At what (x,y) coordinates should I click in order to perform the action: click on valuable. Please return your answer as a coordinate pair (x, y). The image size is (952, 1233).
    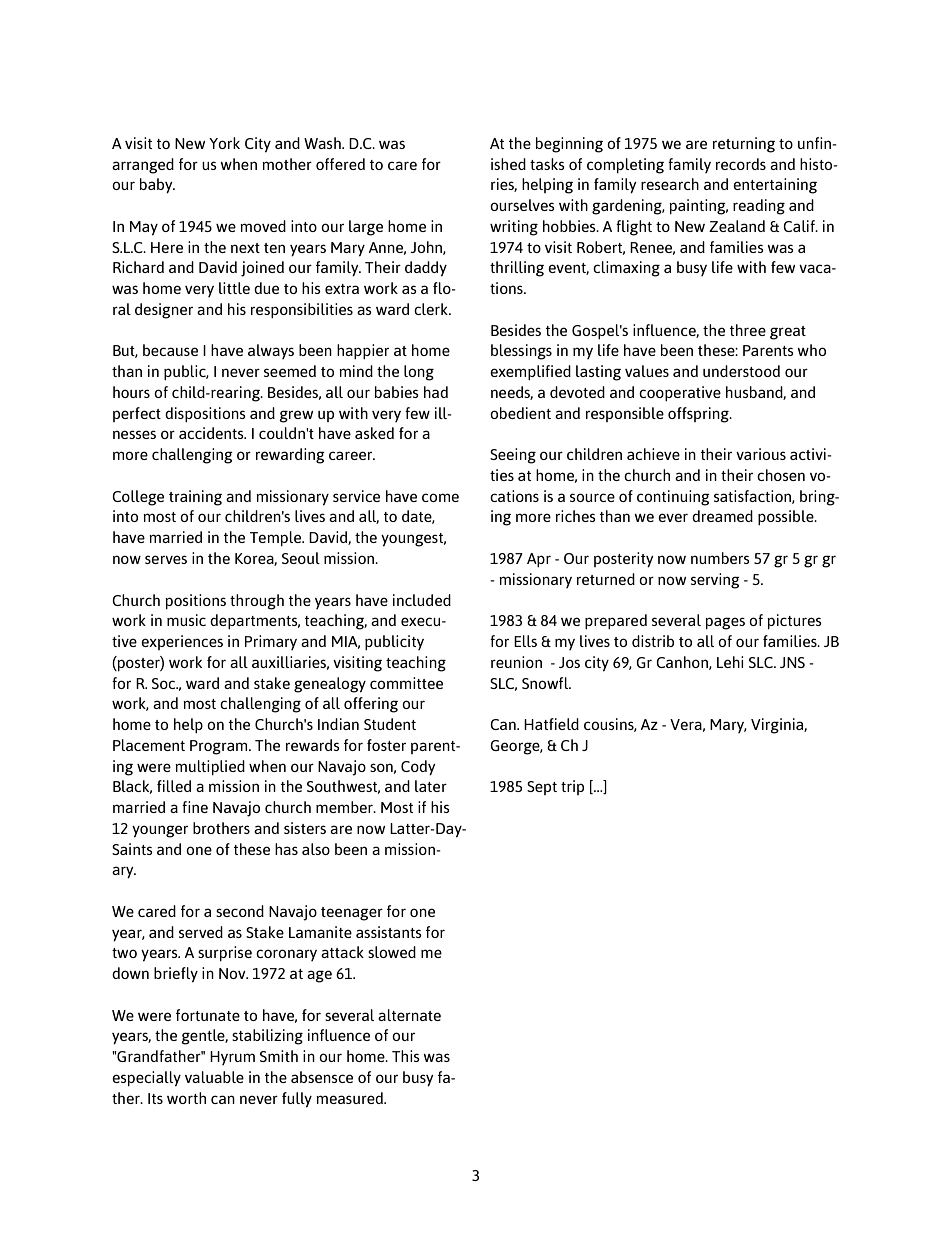
    Looking at the image, I should click on (214, 1077).
